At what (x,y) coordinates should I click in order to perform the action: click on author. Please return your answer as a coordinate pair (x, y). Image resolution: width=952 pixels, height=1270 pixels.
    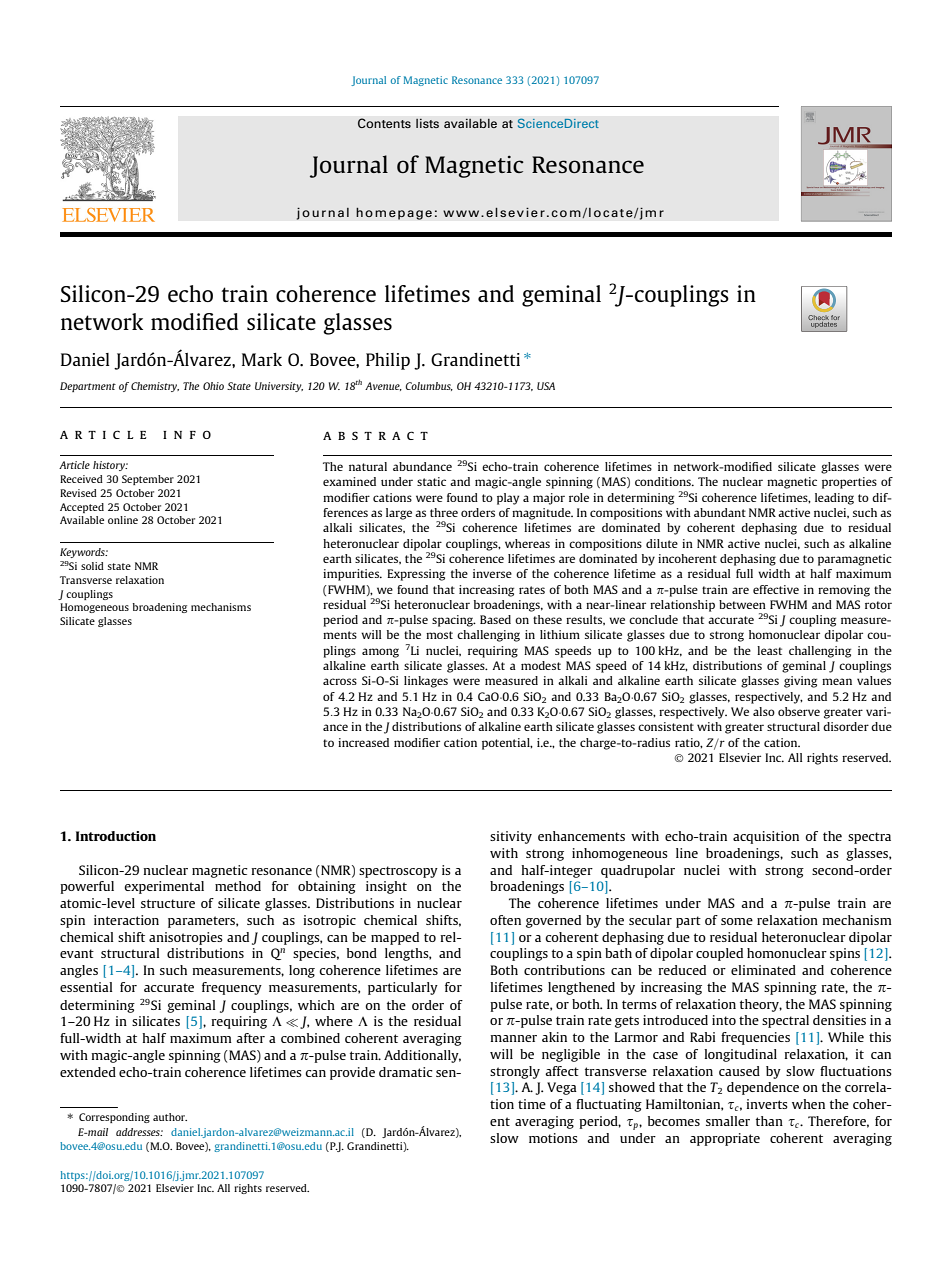
    Looking at the image, I should click on (170, 1117).
